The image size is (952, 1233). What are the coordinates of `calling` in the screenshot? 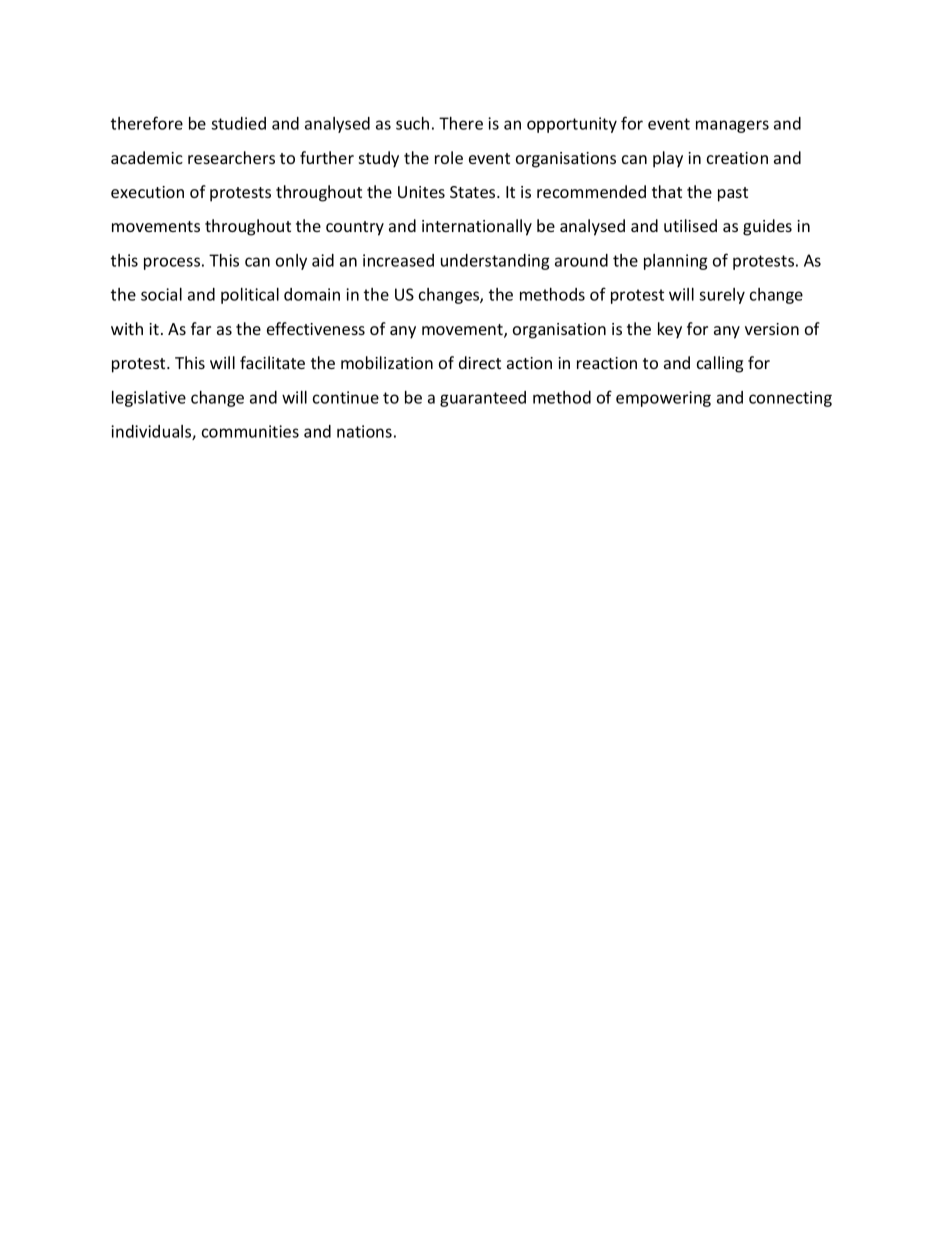 It's located at (720, 364).
